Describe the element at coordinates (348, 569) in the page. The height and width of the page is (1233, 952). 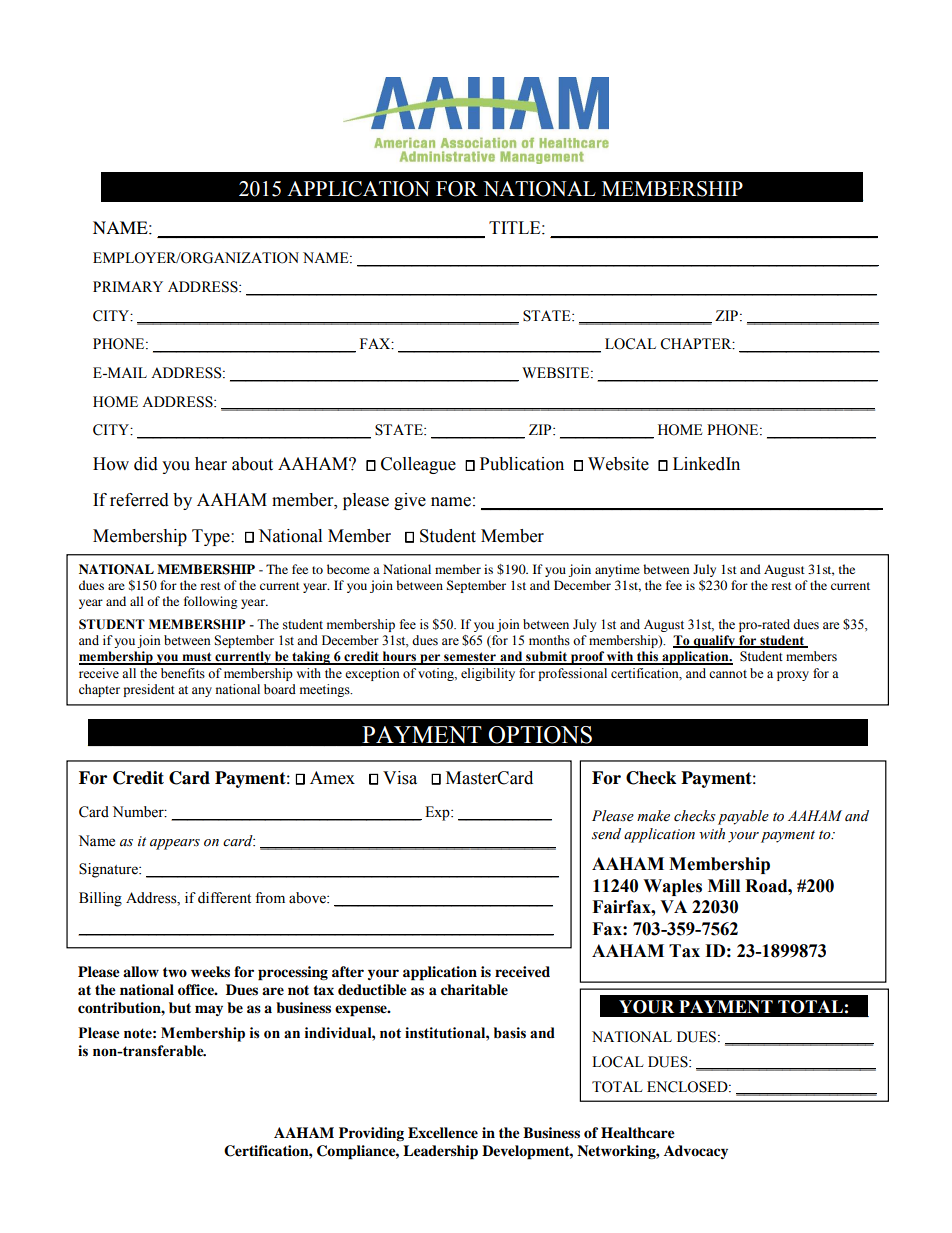
I see `become` at that location.
